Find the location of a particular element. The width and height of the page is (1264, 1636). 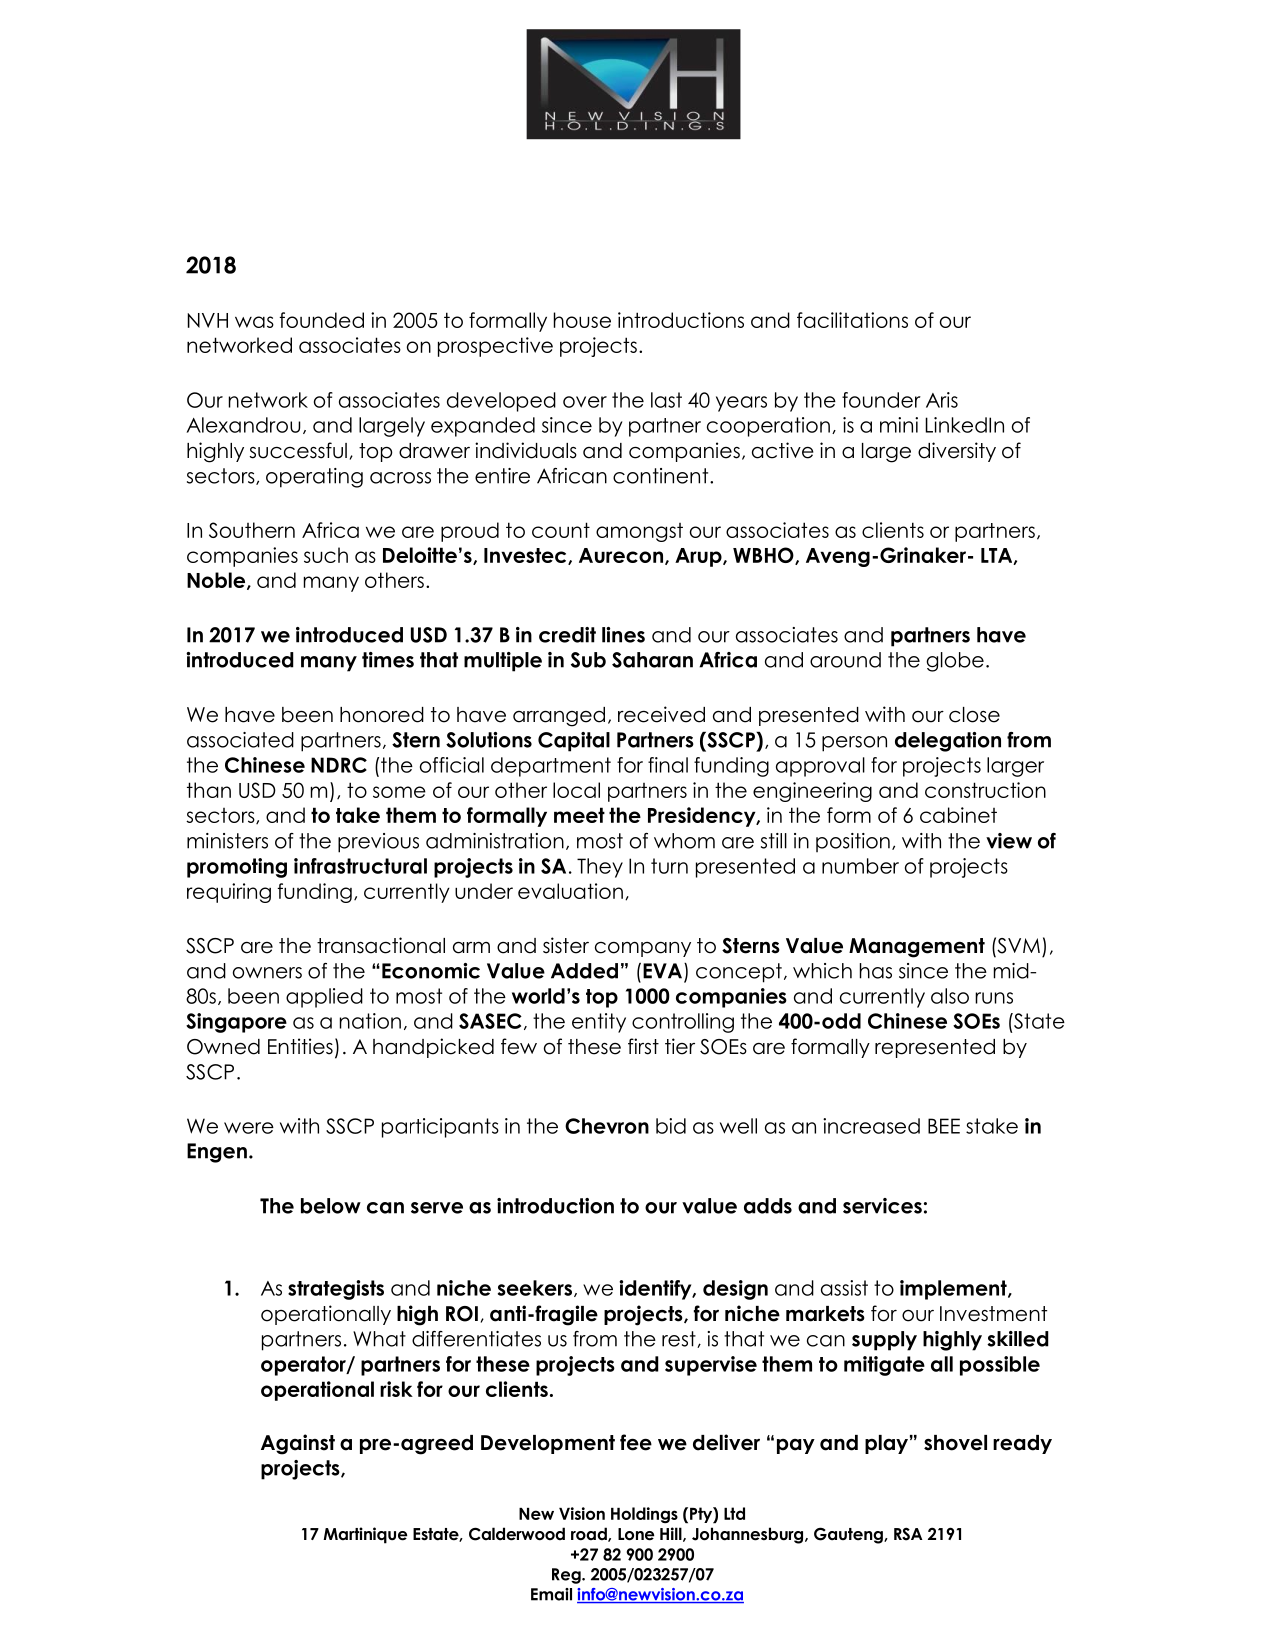

Martinique is located at coordinates (365, 1535).
